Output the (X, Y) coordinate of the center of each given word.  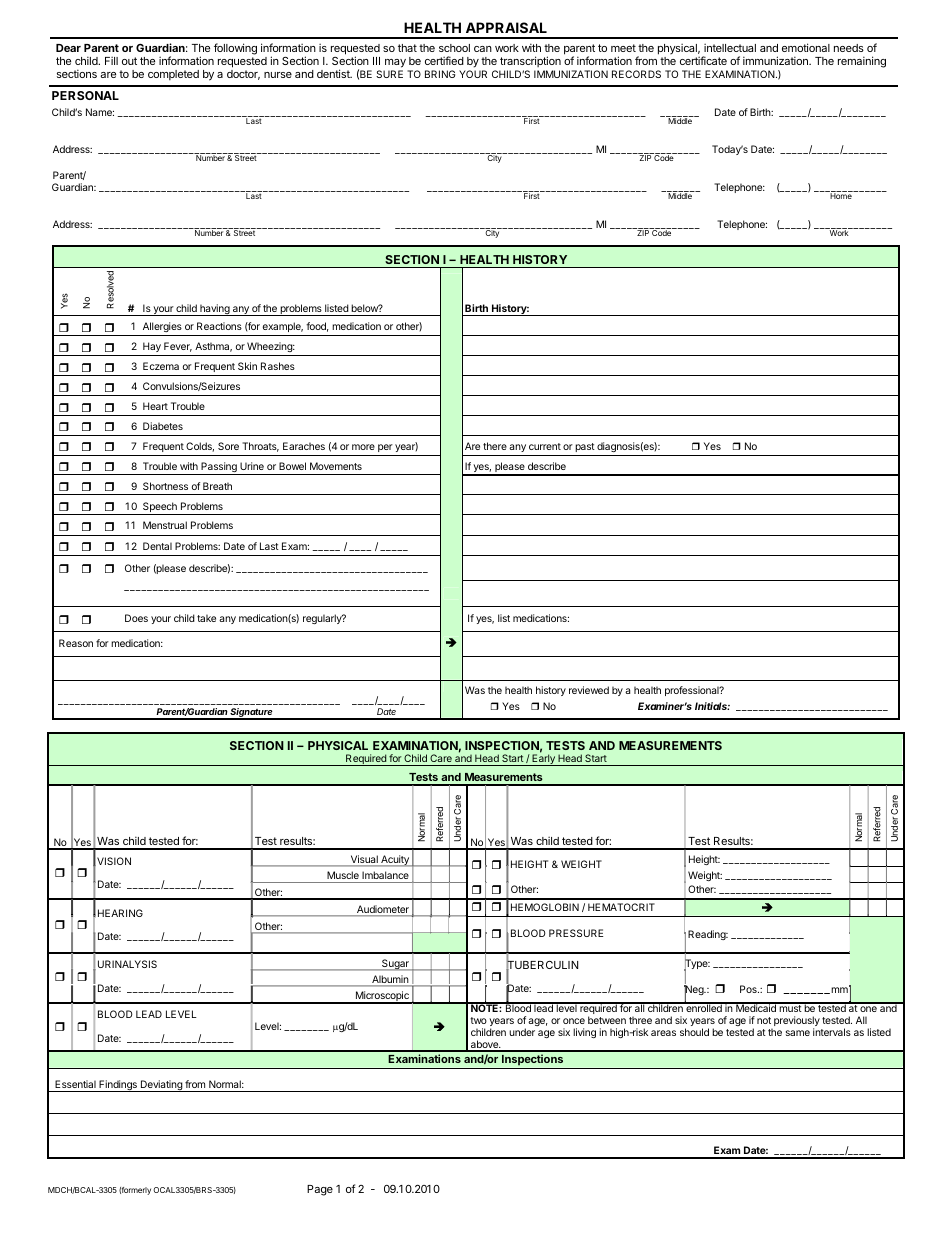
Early (543, 760)
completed (173, 75)
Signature (252, 714)
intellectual (730, 47)
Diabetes (163, 426)
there (495, 446)
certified (444, 60)
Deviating (161, 1086)
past (585, 447)
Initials (712, 706)
